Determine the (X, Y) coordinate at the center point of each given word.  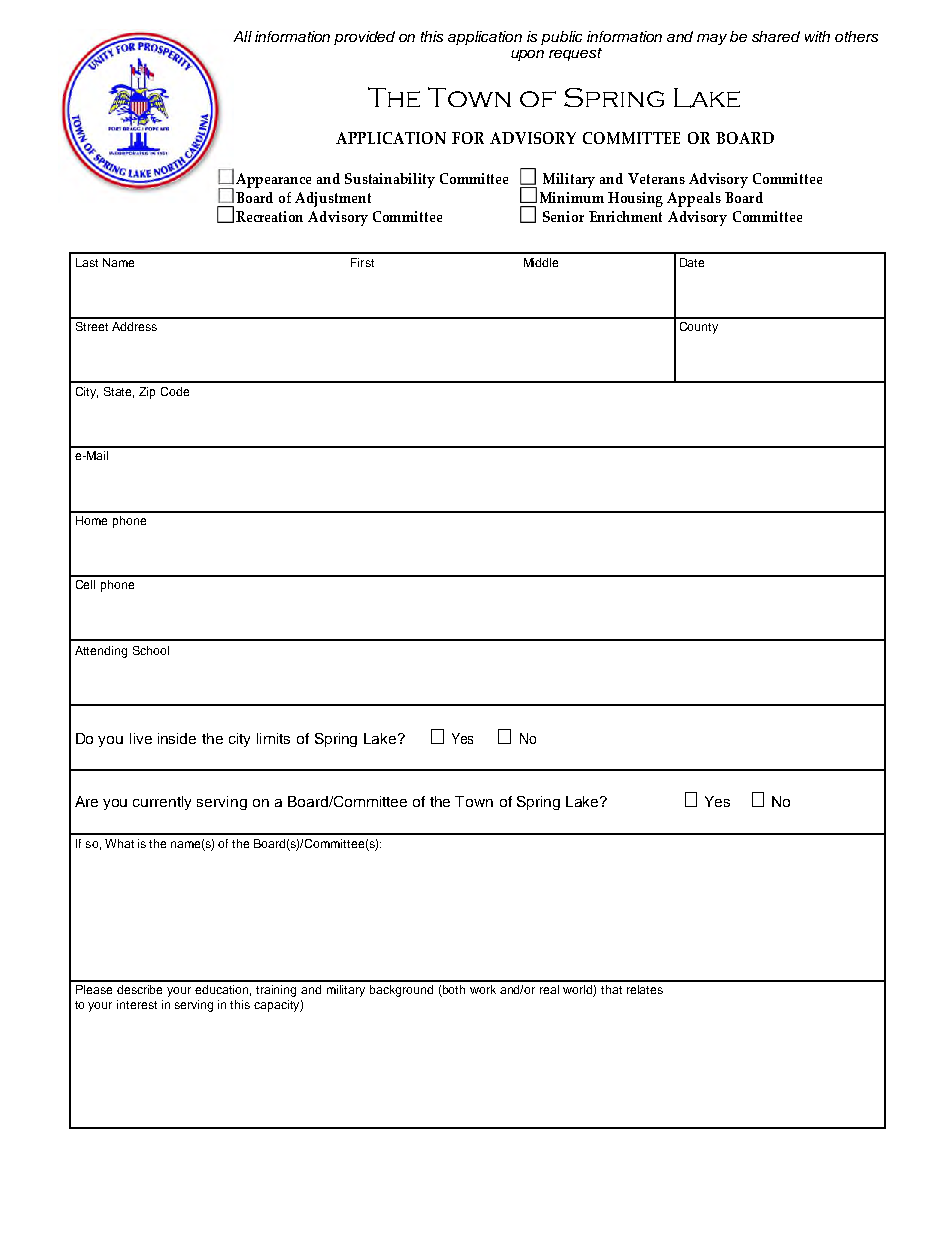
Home (91, 520)
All (242, 36)
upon (527, 55)
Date (692, 262)
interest (137, 1004)
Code (175, 391)
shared (776, 36)
